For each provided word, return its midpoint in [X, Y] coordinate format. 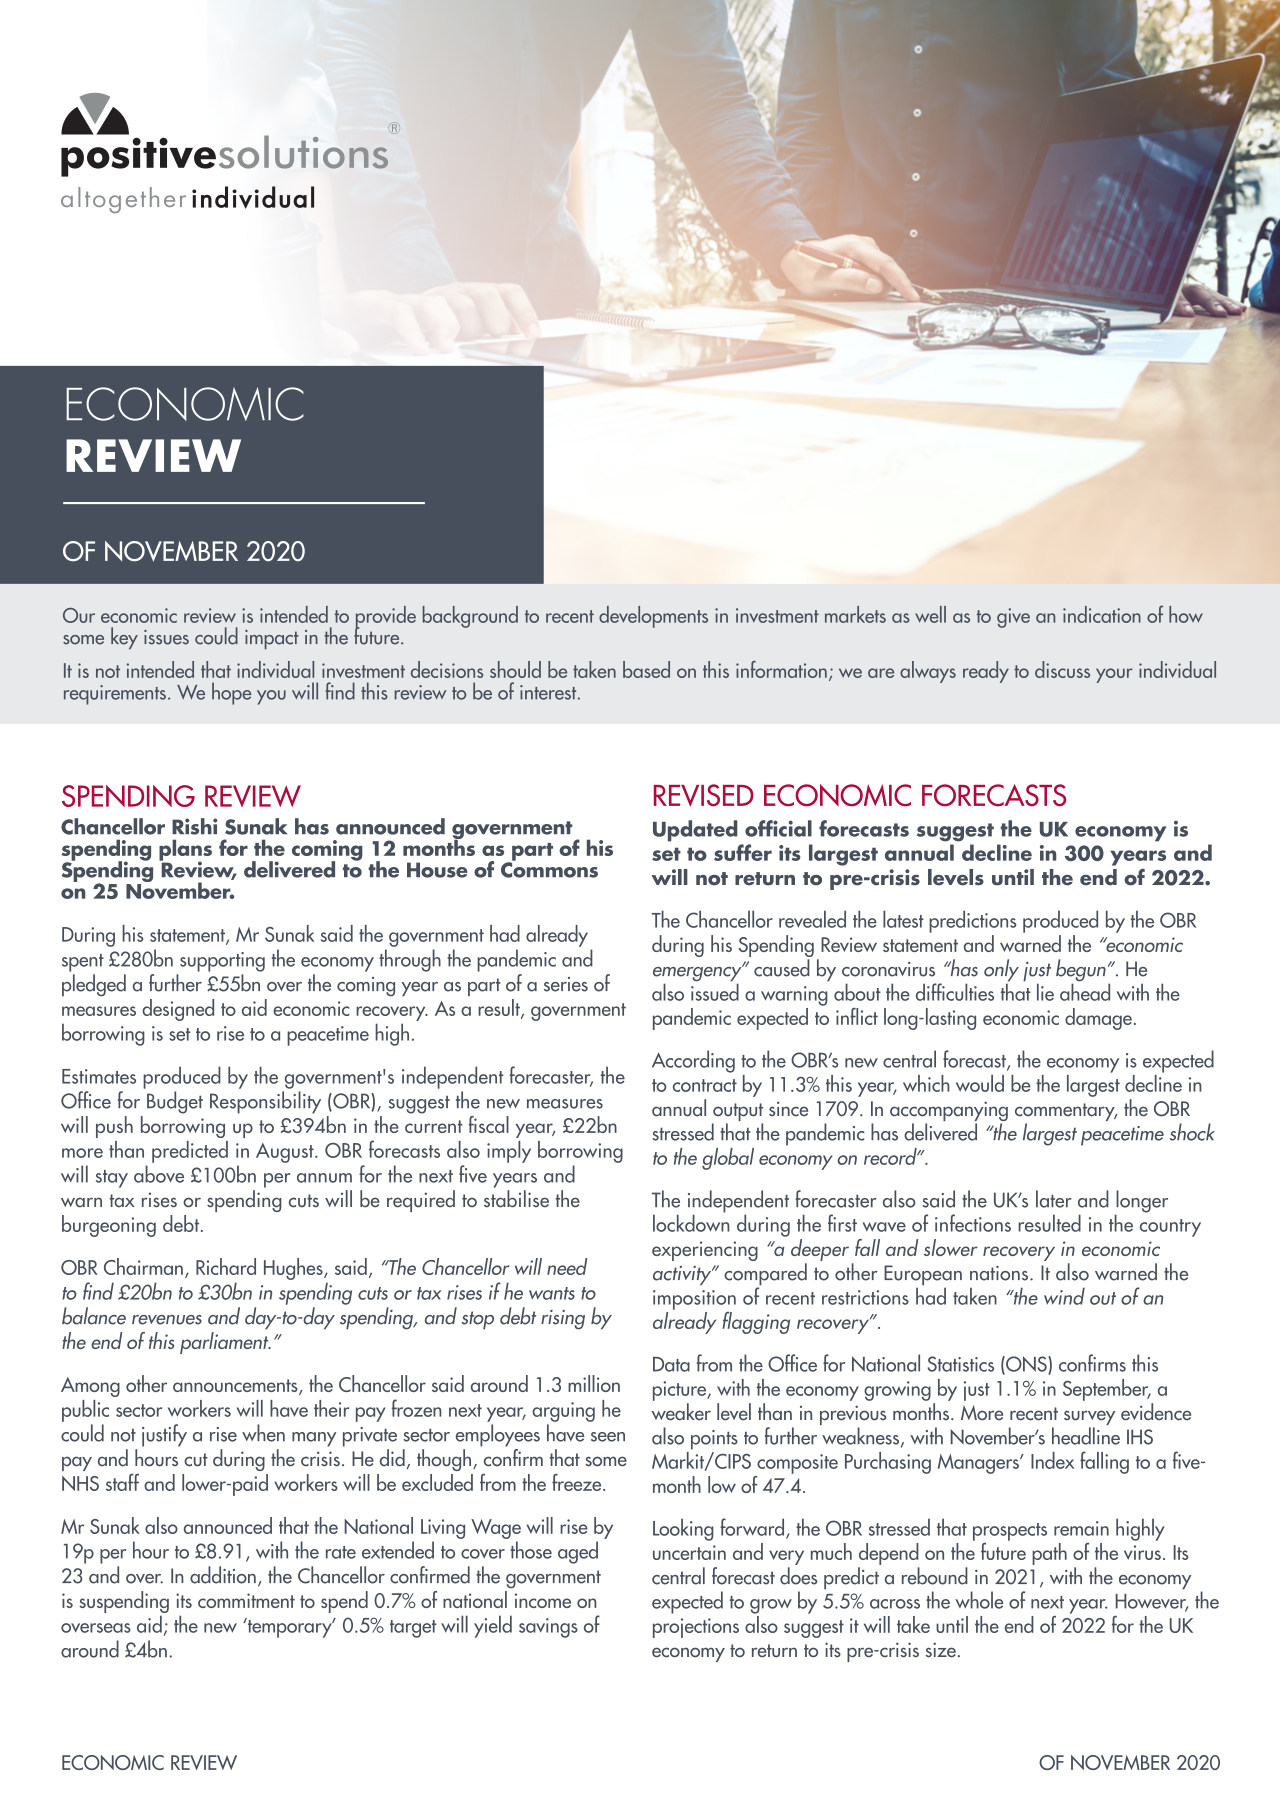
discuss [1062, 669]
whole [979, 1600]
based [646, 669]
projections [696, 1628]
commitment [246, 1600]
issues [166, 637]
